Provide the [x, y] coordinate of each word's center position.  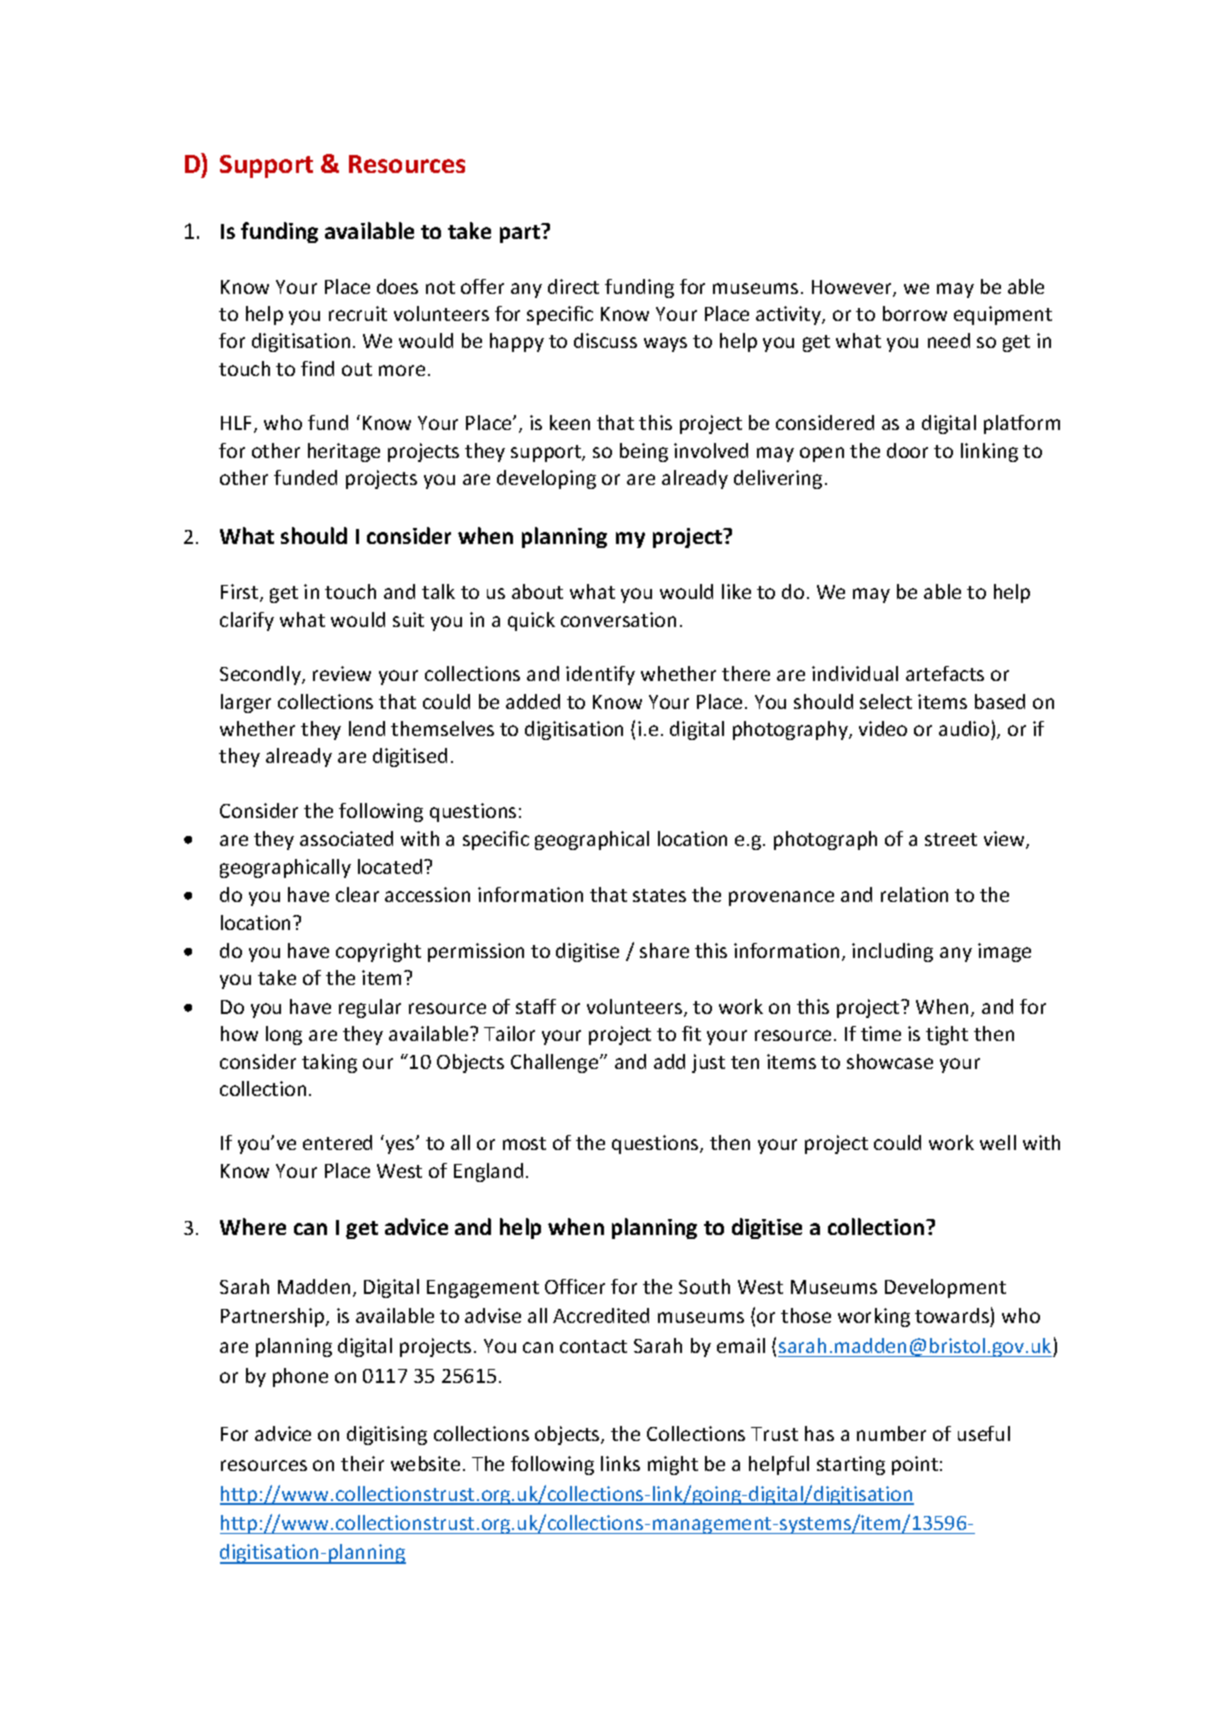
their [362, 1463]
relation [914, 894]
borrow [915, 313]
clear [357, 894]
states [659, 895]
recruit [358, 313]
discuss [605, 340]
